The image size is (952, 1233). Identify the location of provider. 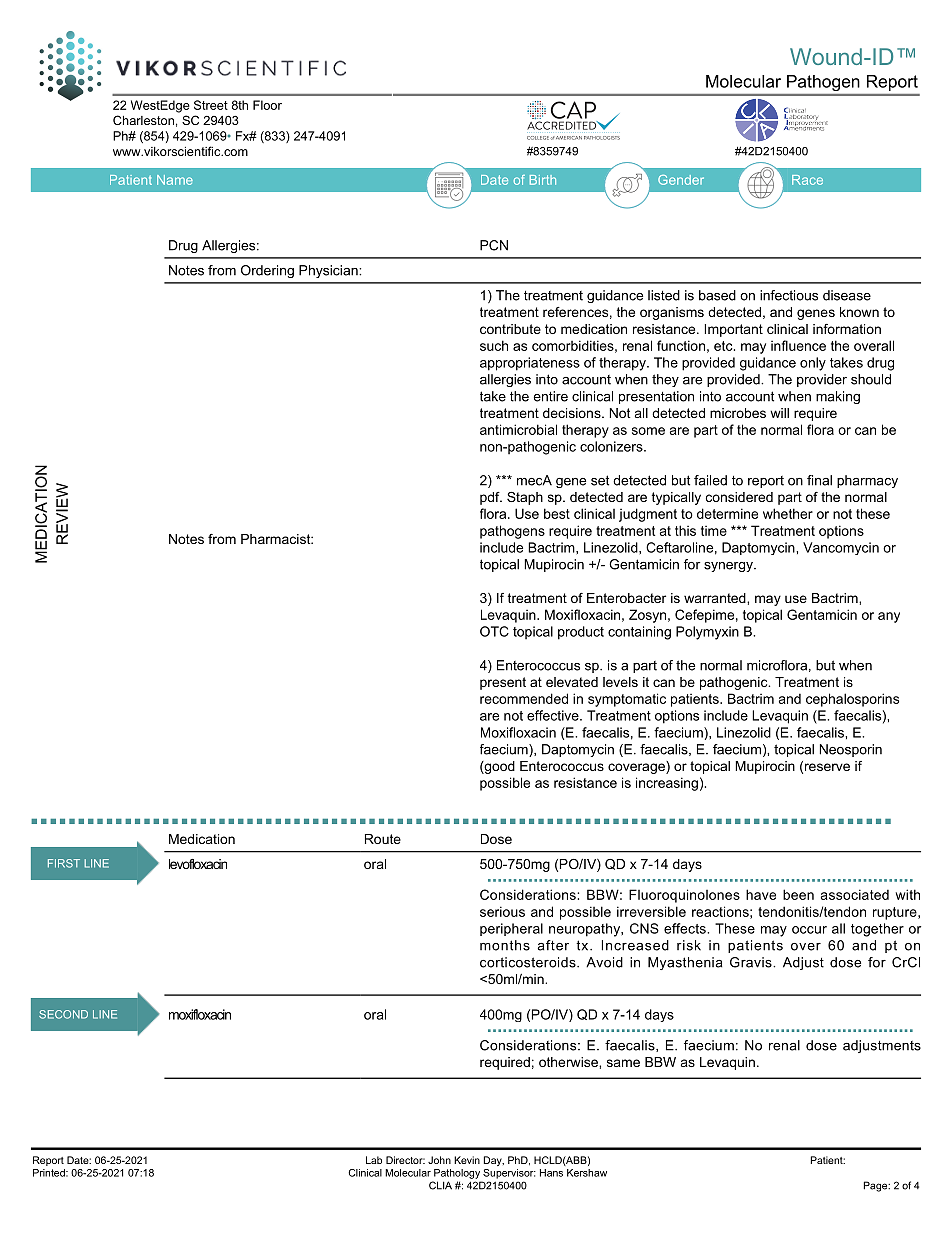
(822, 380).
